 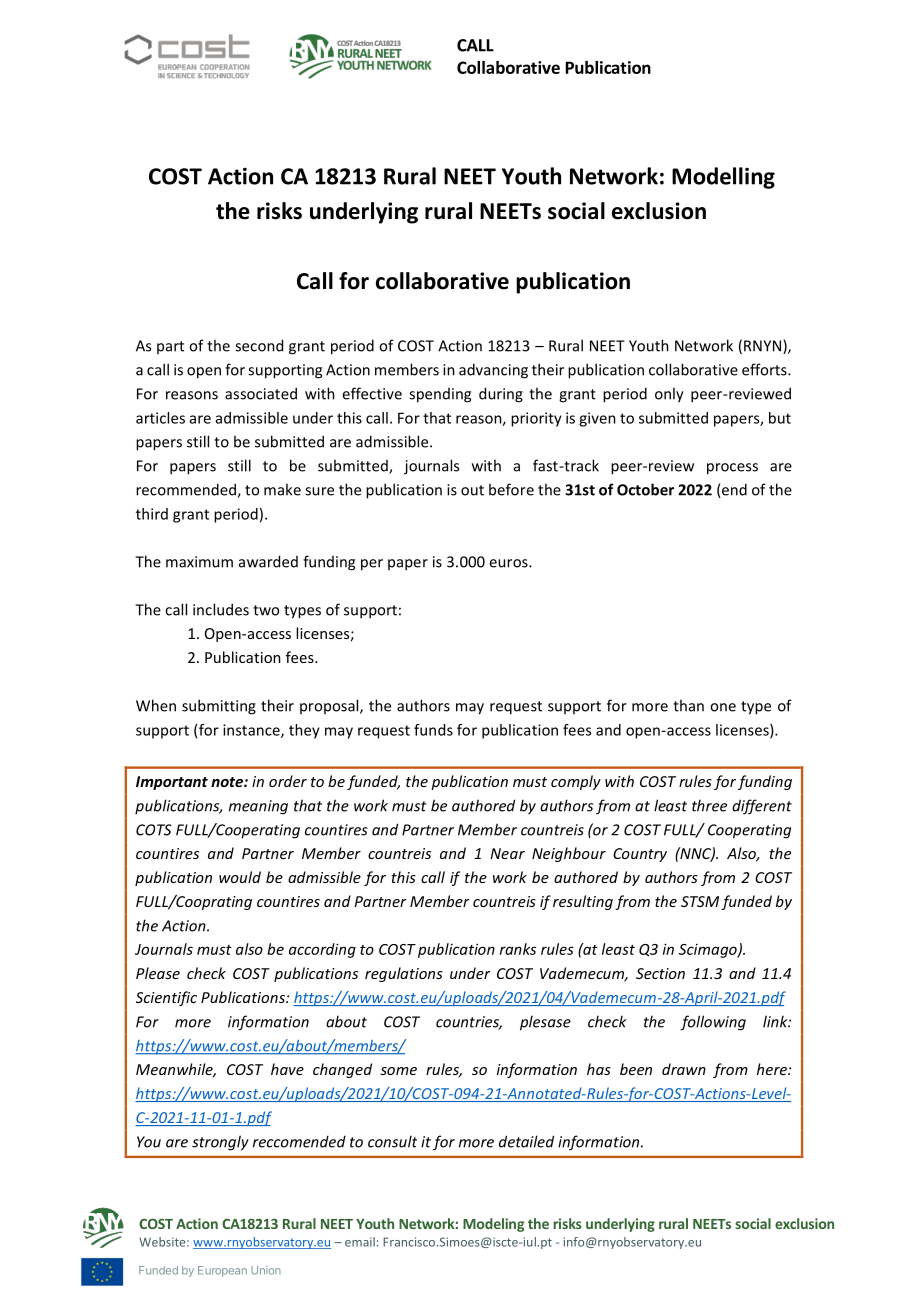 I want to click on maximum, so click(x=199, y=562).
